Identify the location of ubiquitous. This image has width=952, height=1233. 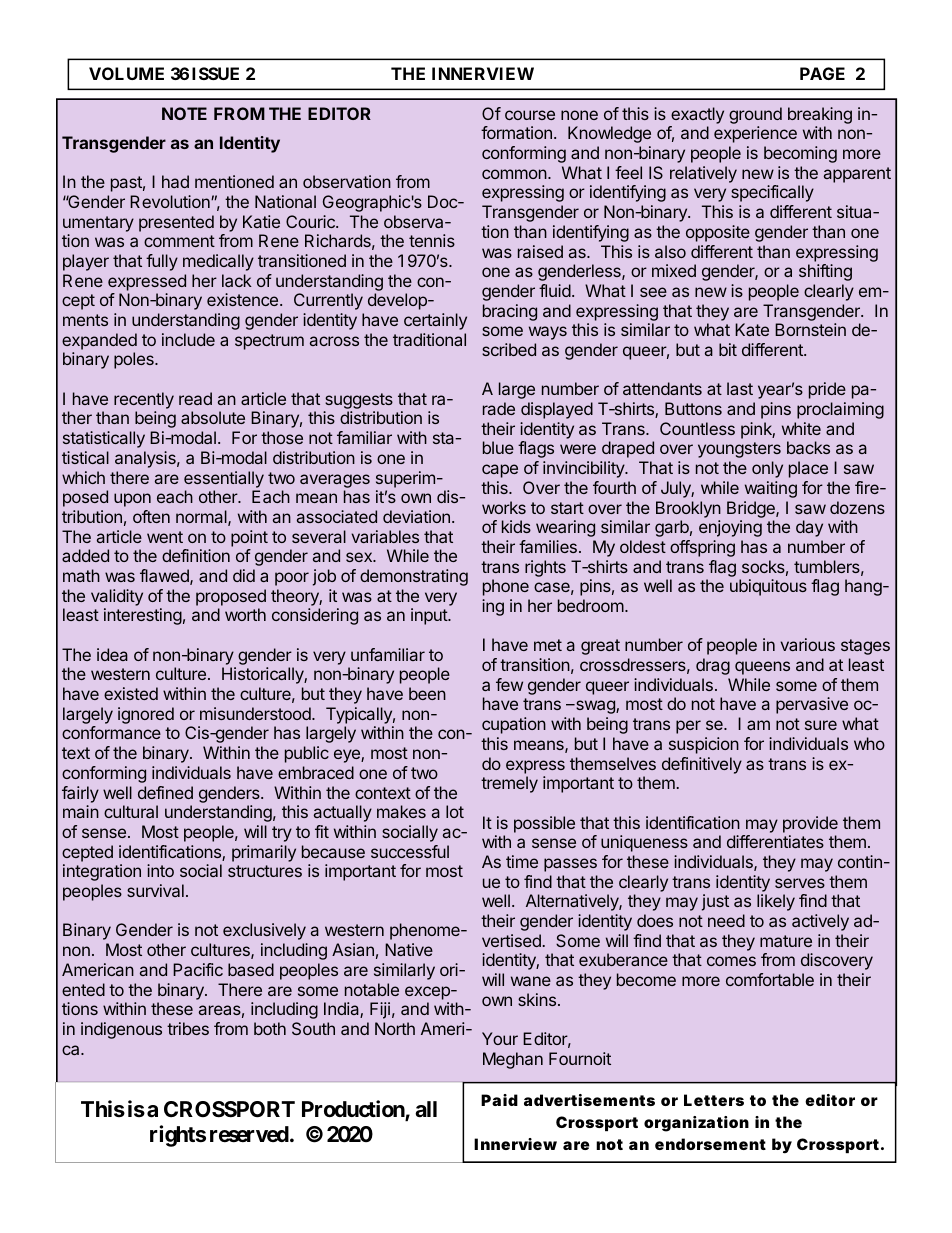
(768, 587).
